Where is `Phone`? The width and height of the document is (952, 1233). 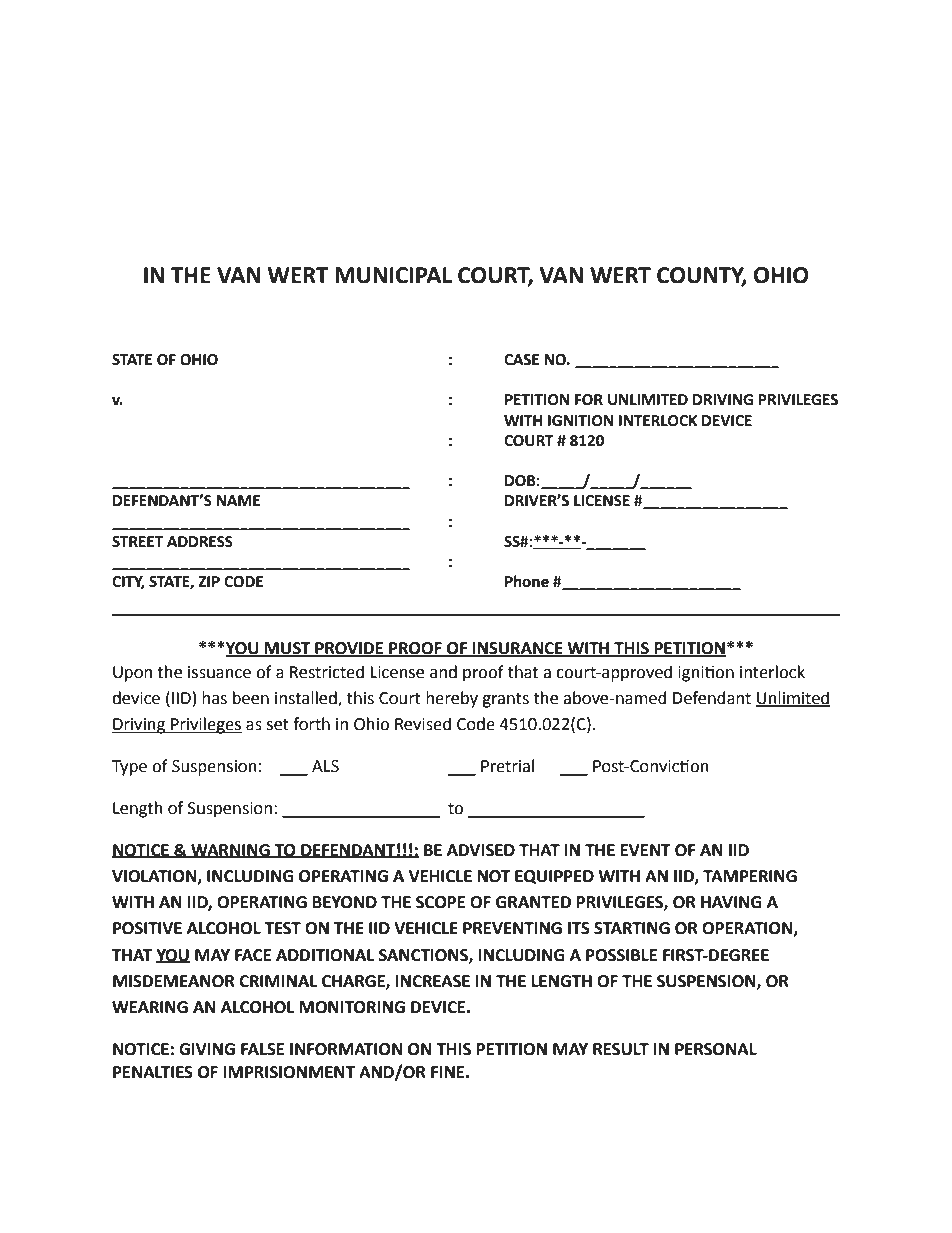 Phone is located at coordinates (527, 581).
